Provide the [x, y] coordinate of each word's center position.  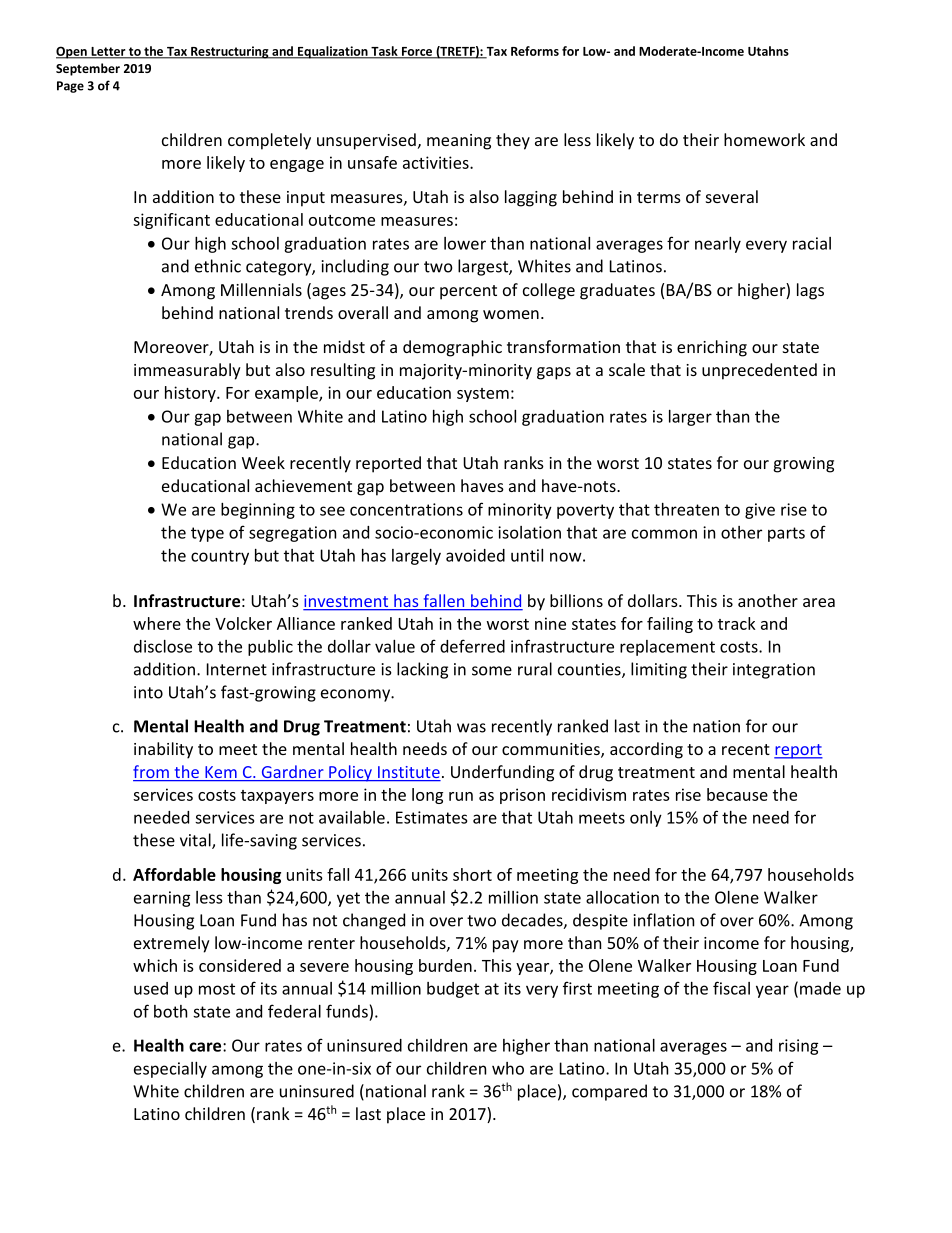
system [483, 395]
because [737, 794]
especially [170, 1070]
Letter [108, 52]
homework [764, 139]
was [471, 728]
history [191, 394]
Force [417, 52]
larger [690, 418]
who [508, 1068]
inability [163, 750]
